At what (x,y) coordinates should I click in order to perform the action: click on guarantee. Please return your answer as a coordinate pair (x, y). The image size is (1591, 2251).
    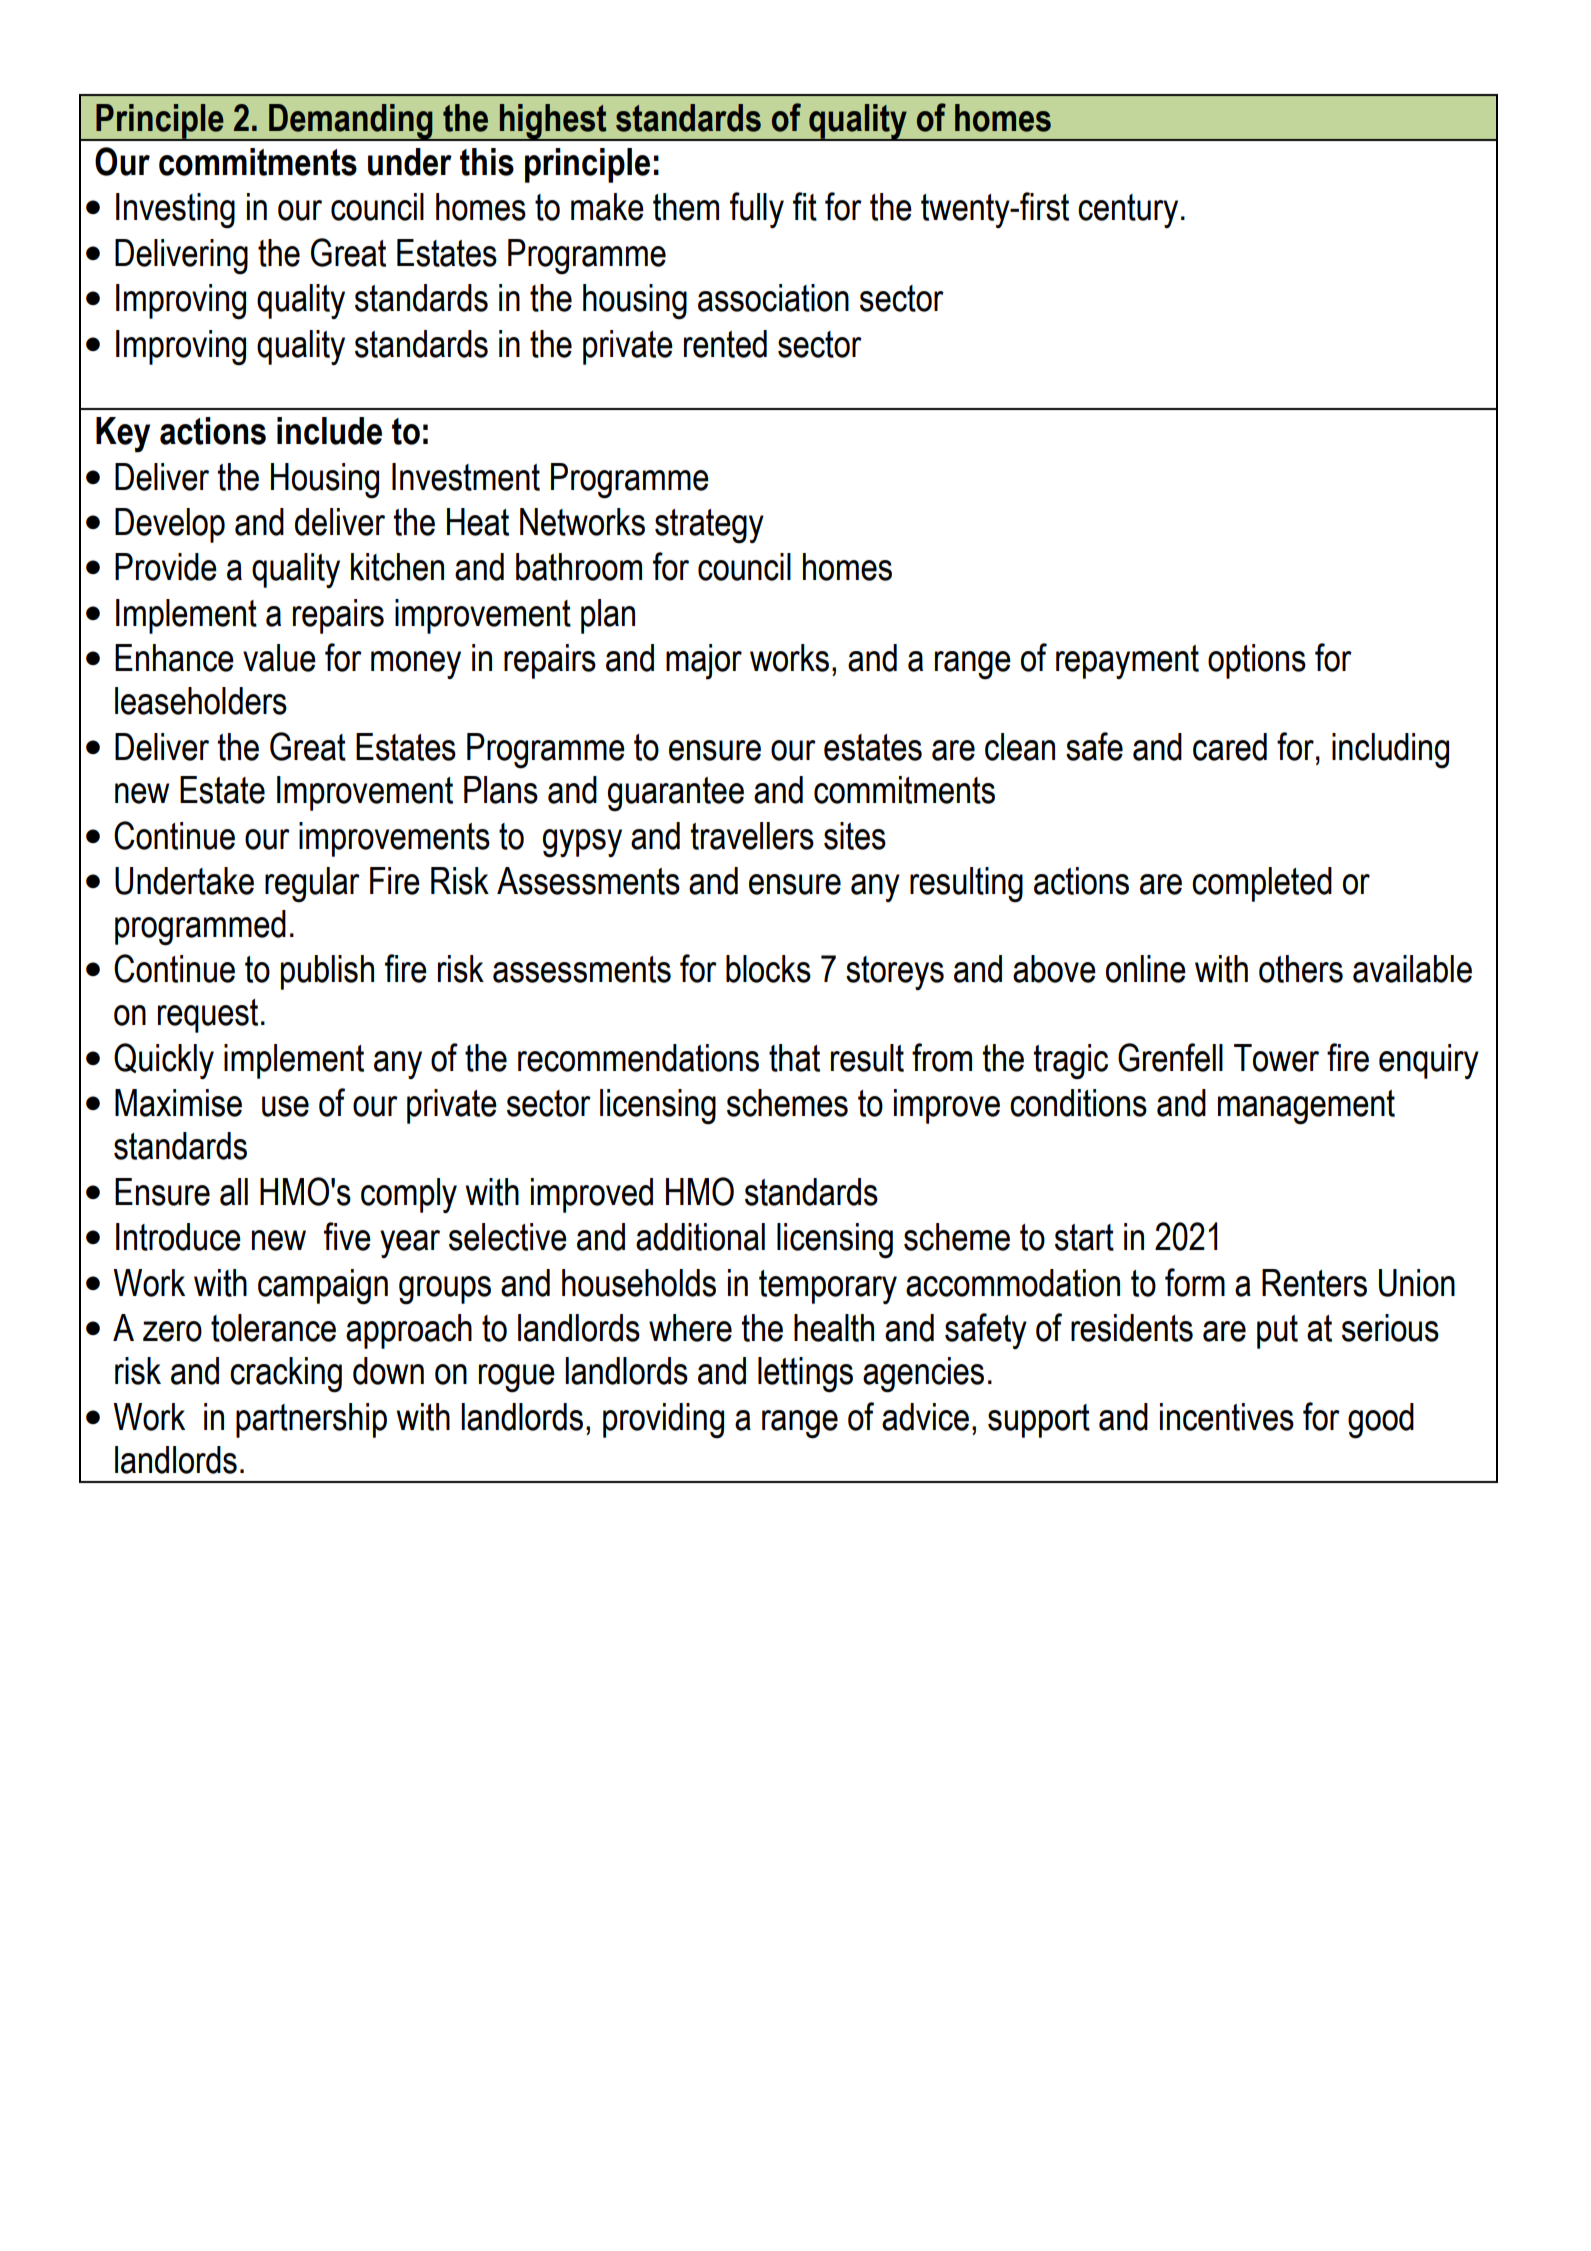
    Looking at the image, I should click on (676, 794).
